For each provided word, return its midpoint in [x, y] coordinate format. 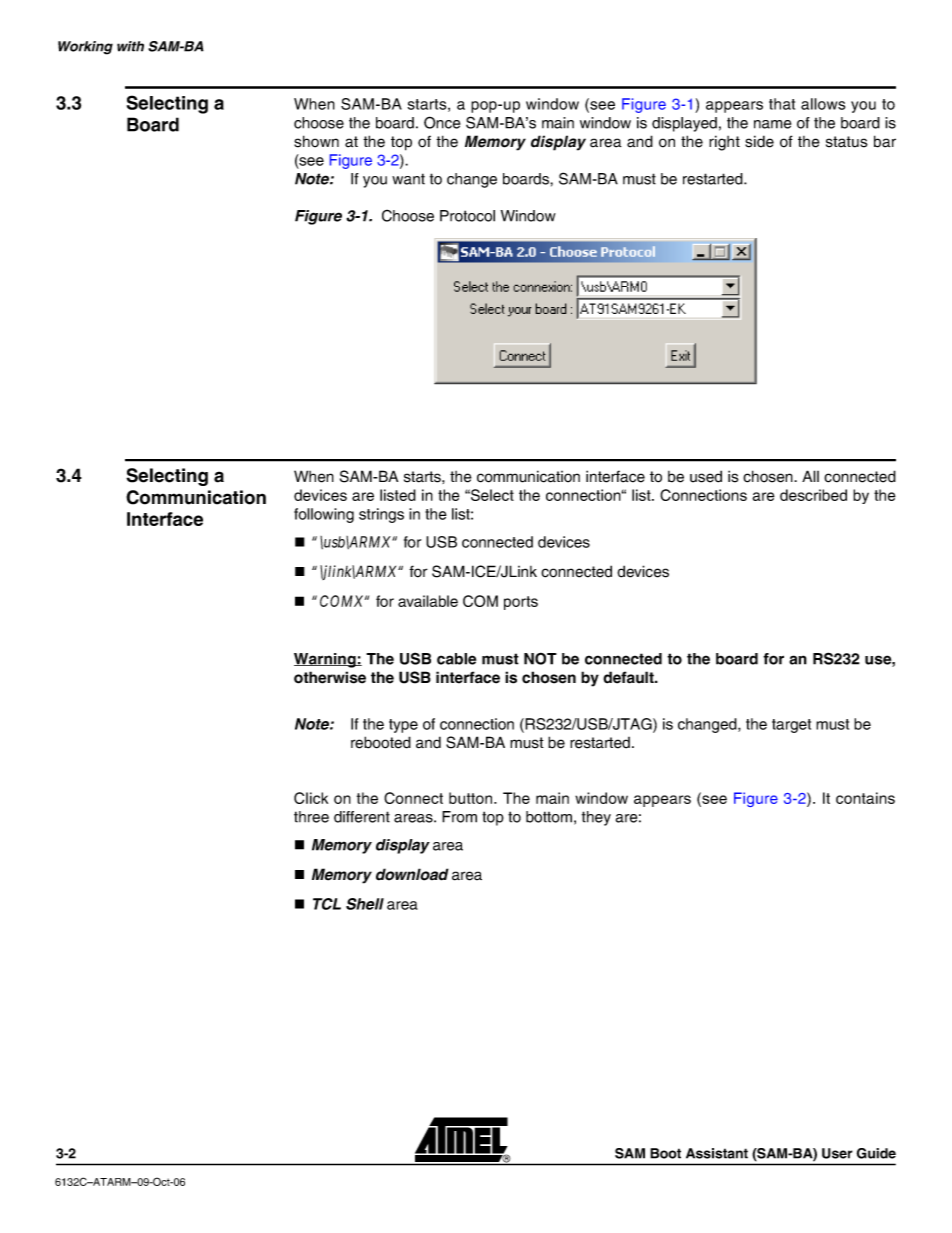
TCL [327, 904]
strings [381, 515]
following [324, 515]
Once [442, 122]
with [130, 46]
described [813, 495]
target [791, 726]
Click [311, 798]
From [459, 817]
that [782, 104]
